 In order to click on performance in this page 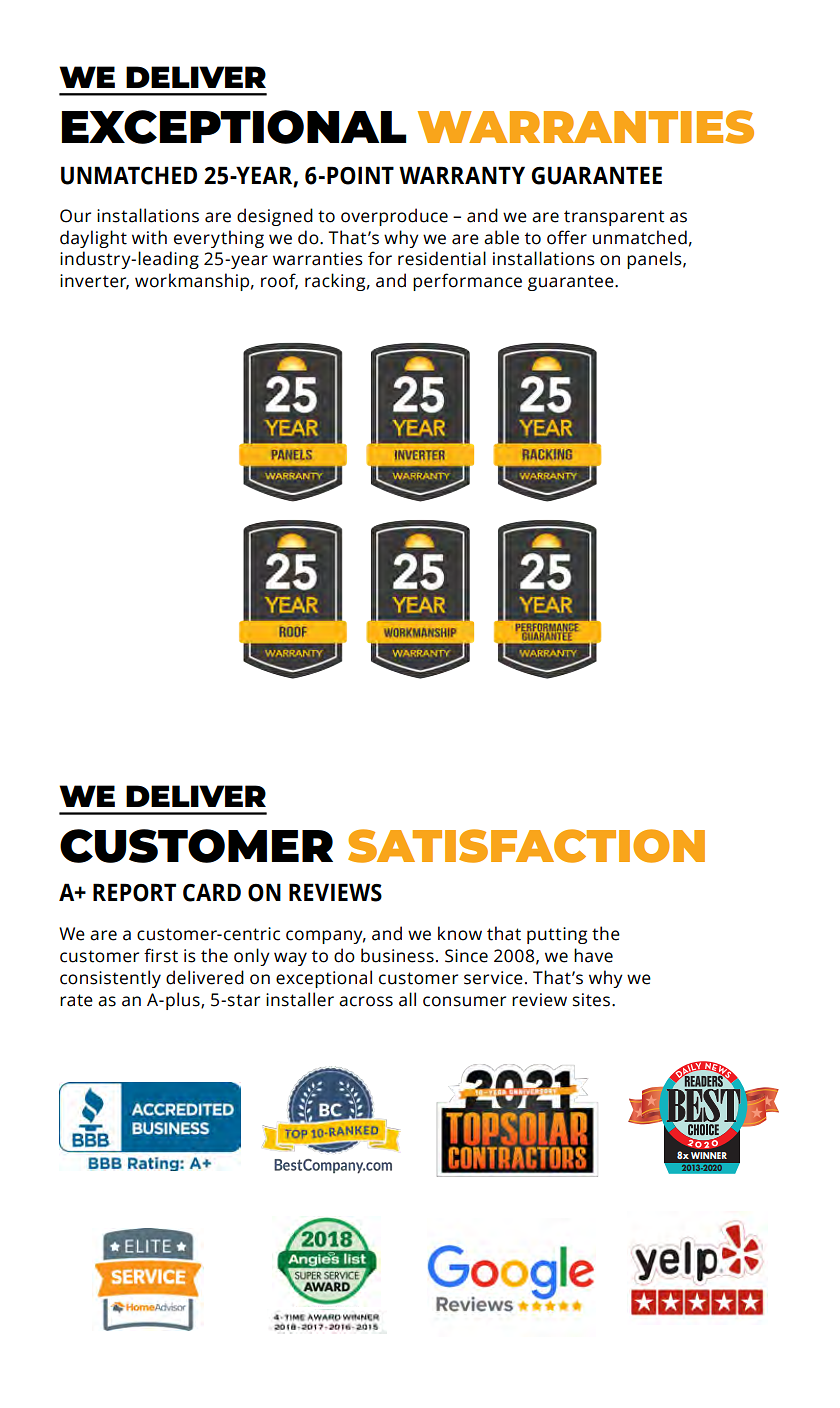, I will do `click(467, 282)`.
